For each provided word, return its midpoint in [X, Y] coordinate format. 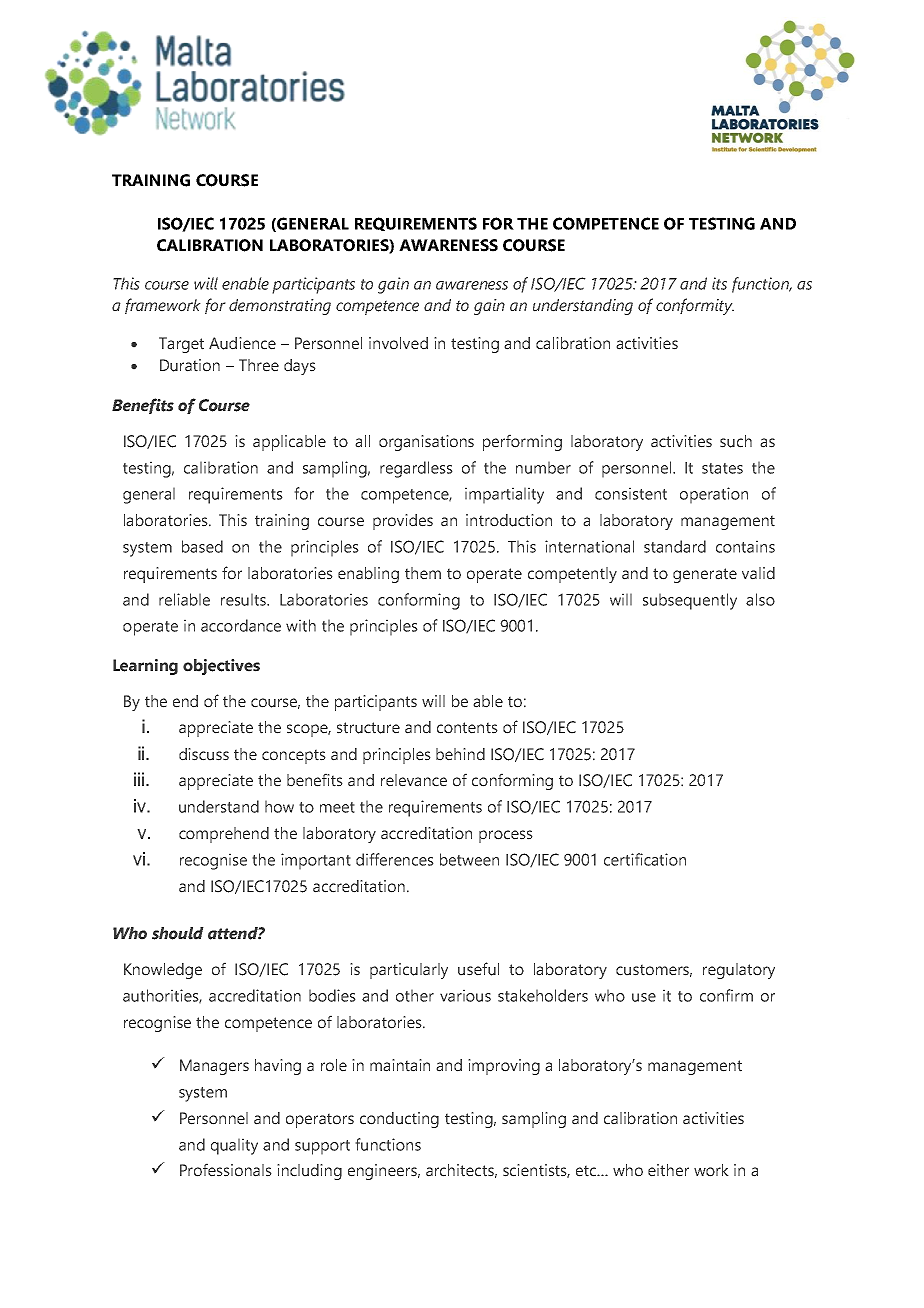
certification [645, 859]
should [178, 933]
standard [675, 546]
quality [234, 1146]
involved [398, 343]
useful [478, 969]
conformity [695, 306]
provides [403, 522]
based [202, 546]
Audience [242, 343]
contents [467, 728]
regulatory [739, 971]
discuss [204, 754]
